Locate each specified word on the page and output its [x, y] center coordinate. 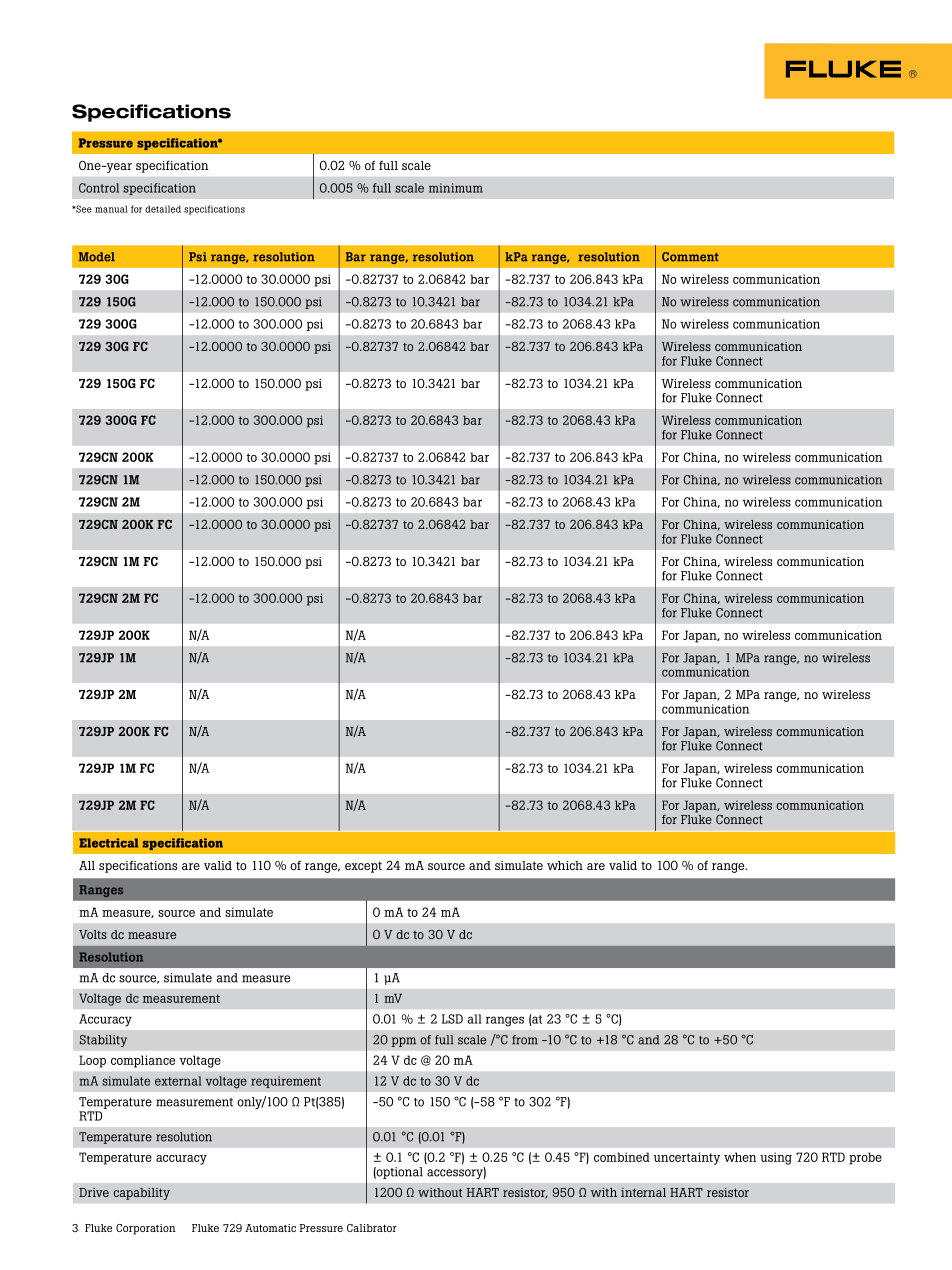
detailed [163, 209]
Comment [690, 257]
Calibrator [372, 1228]
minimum [456, 188]
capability [141, 1194]
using [776, 1158]
